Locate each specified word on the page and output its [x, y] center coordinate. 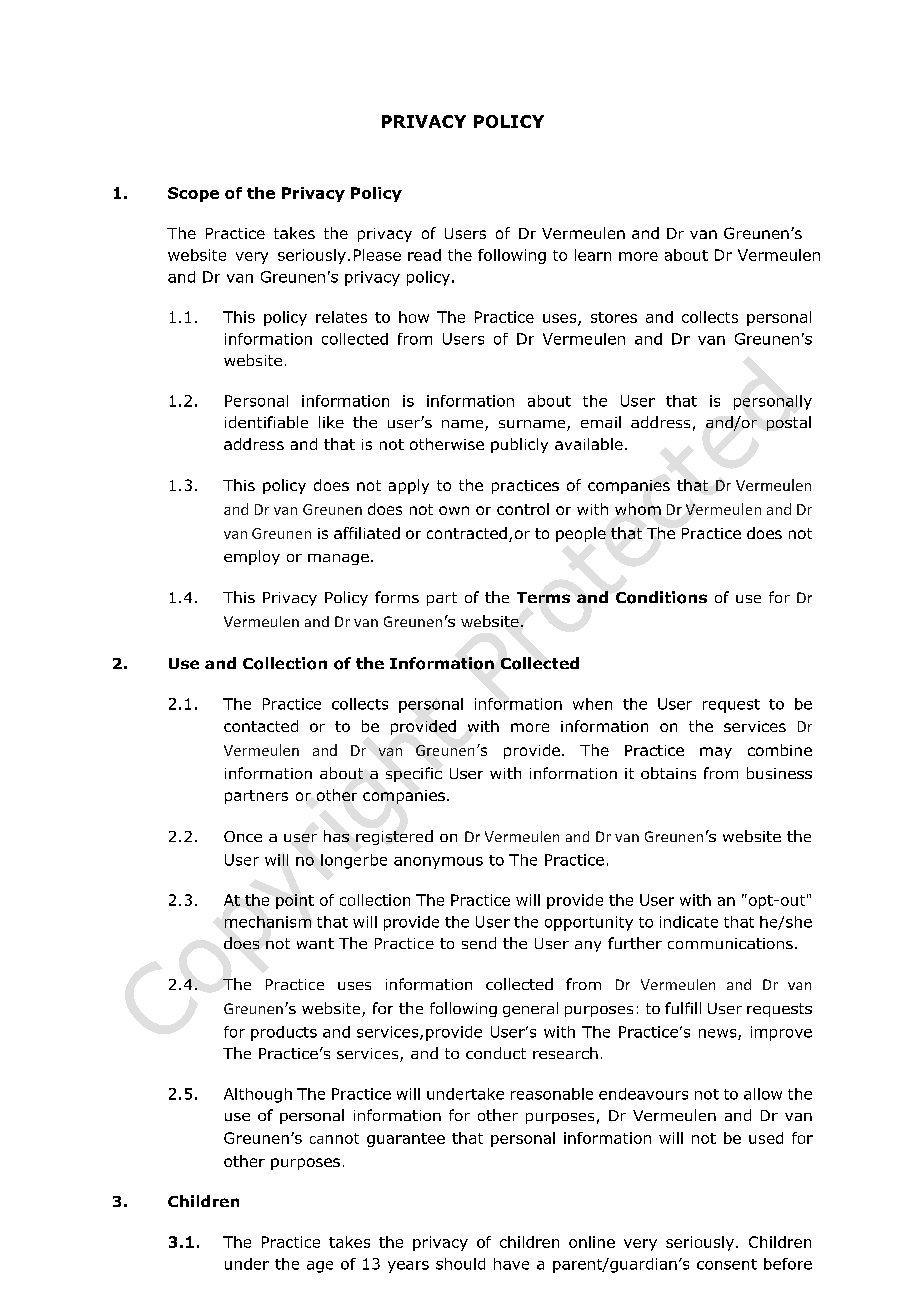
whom [638, 509]
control [523, 509]
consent [727, 1264]
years [408, 1267]
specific [414, 774]
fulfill [683, 1008]
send [479, 943]
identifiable [266, 422]
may [716, 753]
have [511, 1264]
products [284, 1033]
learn [593, 255]
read [424, 255]
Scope [193, 194]
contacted [261, 726]
